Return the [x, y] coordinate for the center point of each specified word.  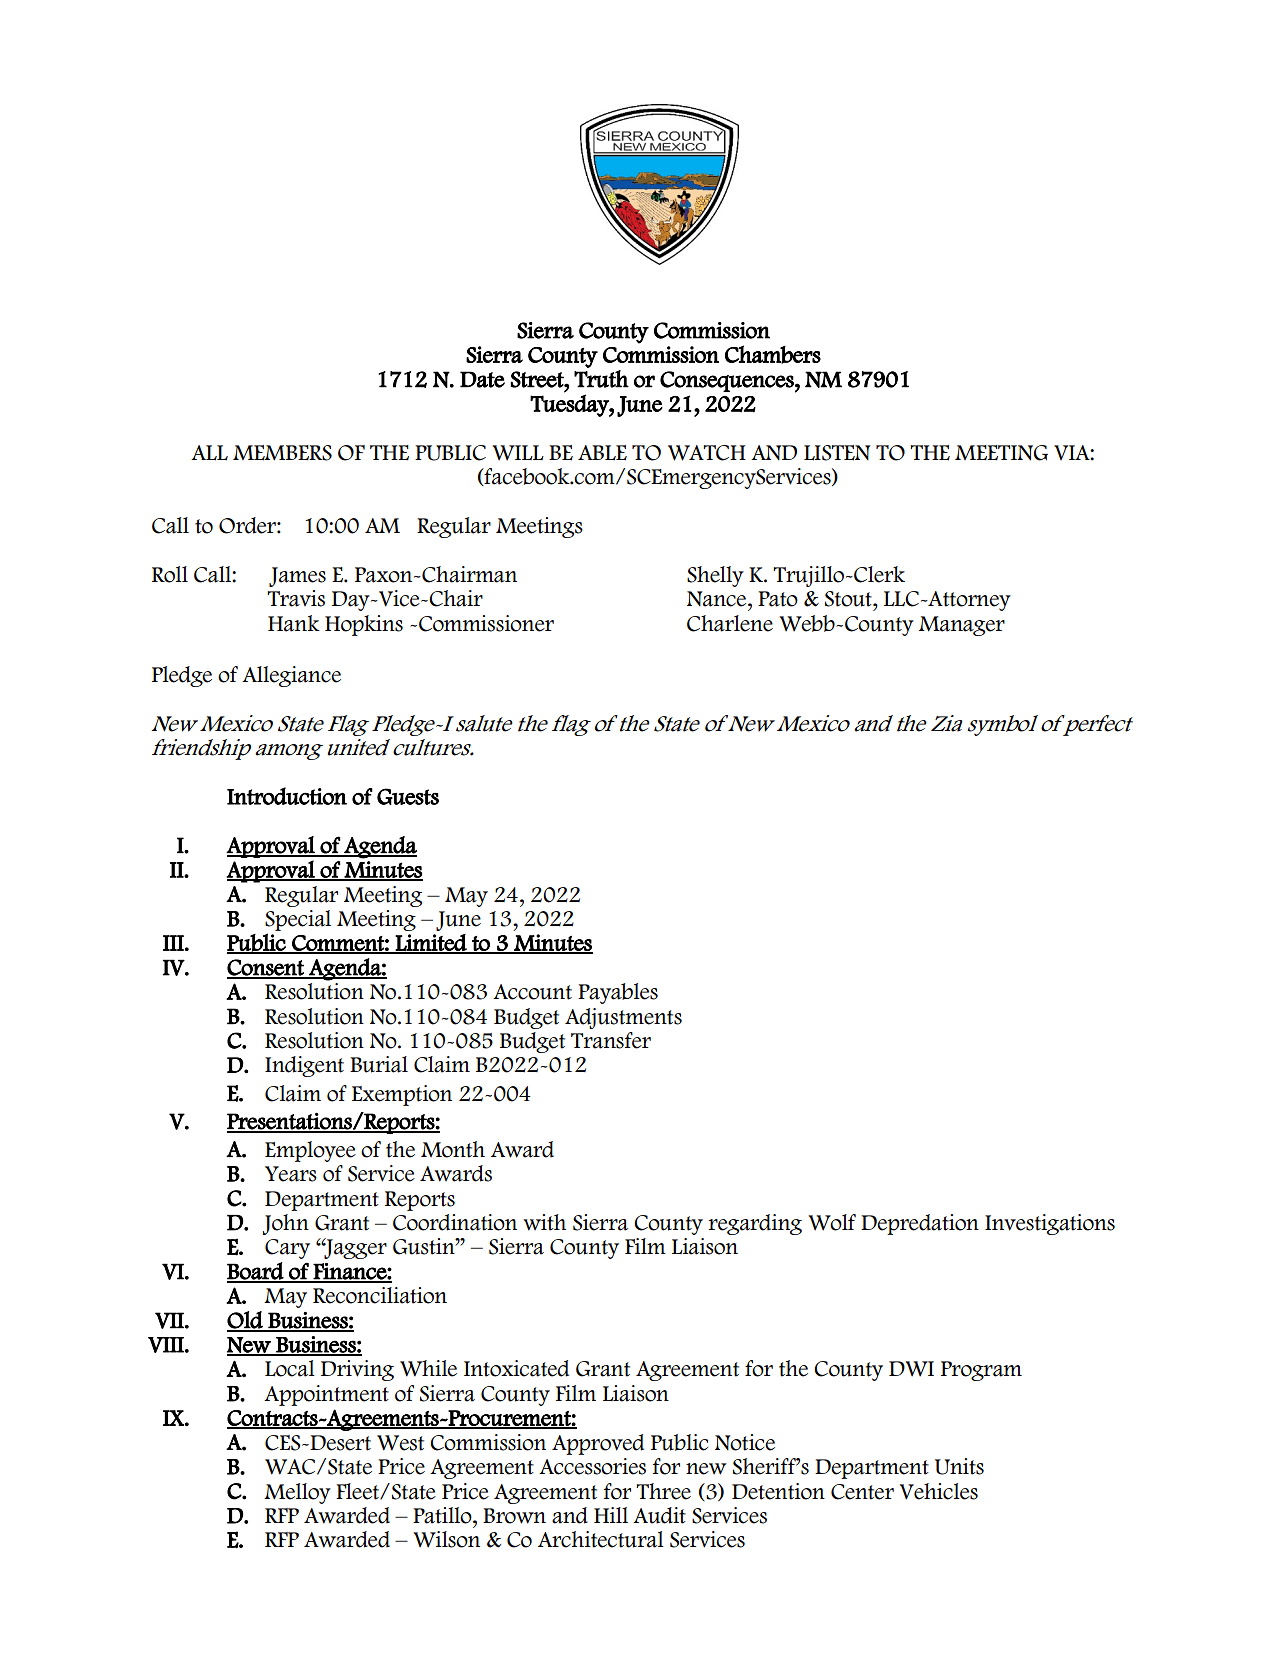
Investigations [1050, 1224]
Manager [962, 626]
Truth [601, 379]
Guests [408, 796]
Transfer [611, 1040]
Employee [310, 1151]
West [400, 1443]
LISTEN [837, 453]
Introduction [287, 796]
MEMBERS [282, 453]
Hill [611, 1515]
